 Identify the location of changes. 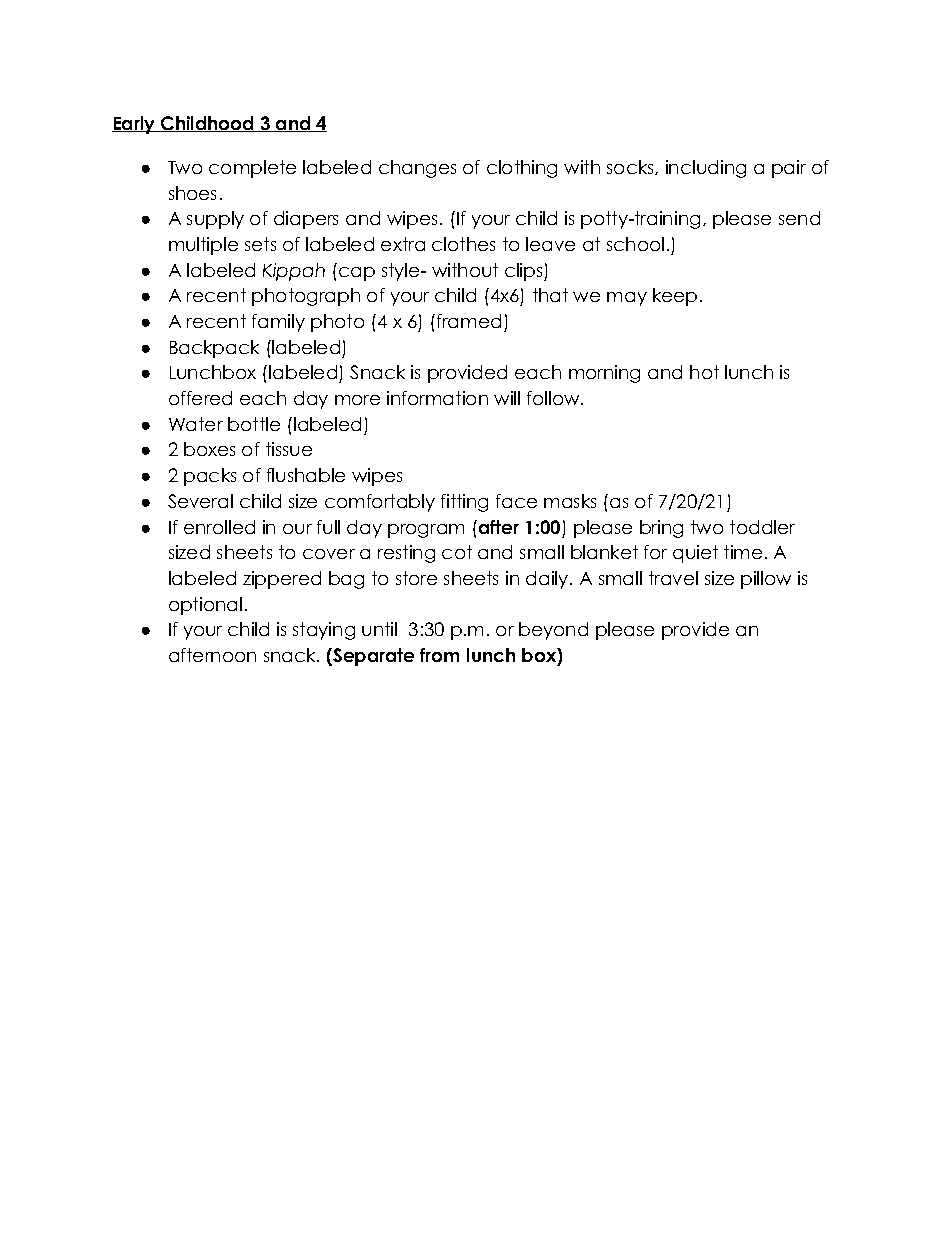
(417, 169).
